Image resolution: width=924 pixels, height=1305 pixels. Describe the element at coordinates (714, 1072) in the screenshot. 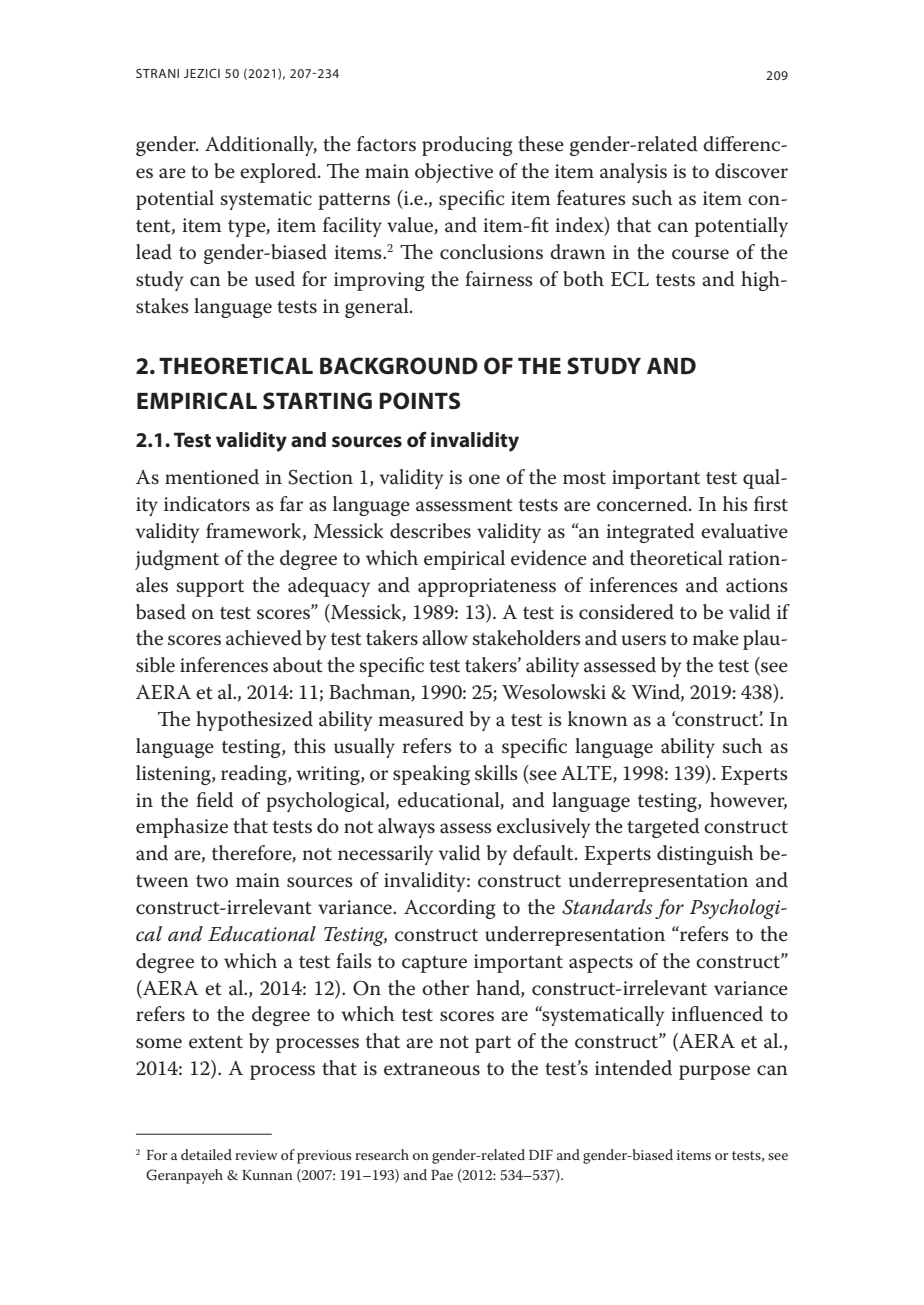

I see `purpose` at that location.
